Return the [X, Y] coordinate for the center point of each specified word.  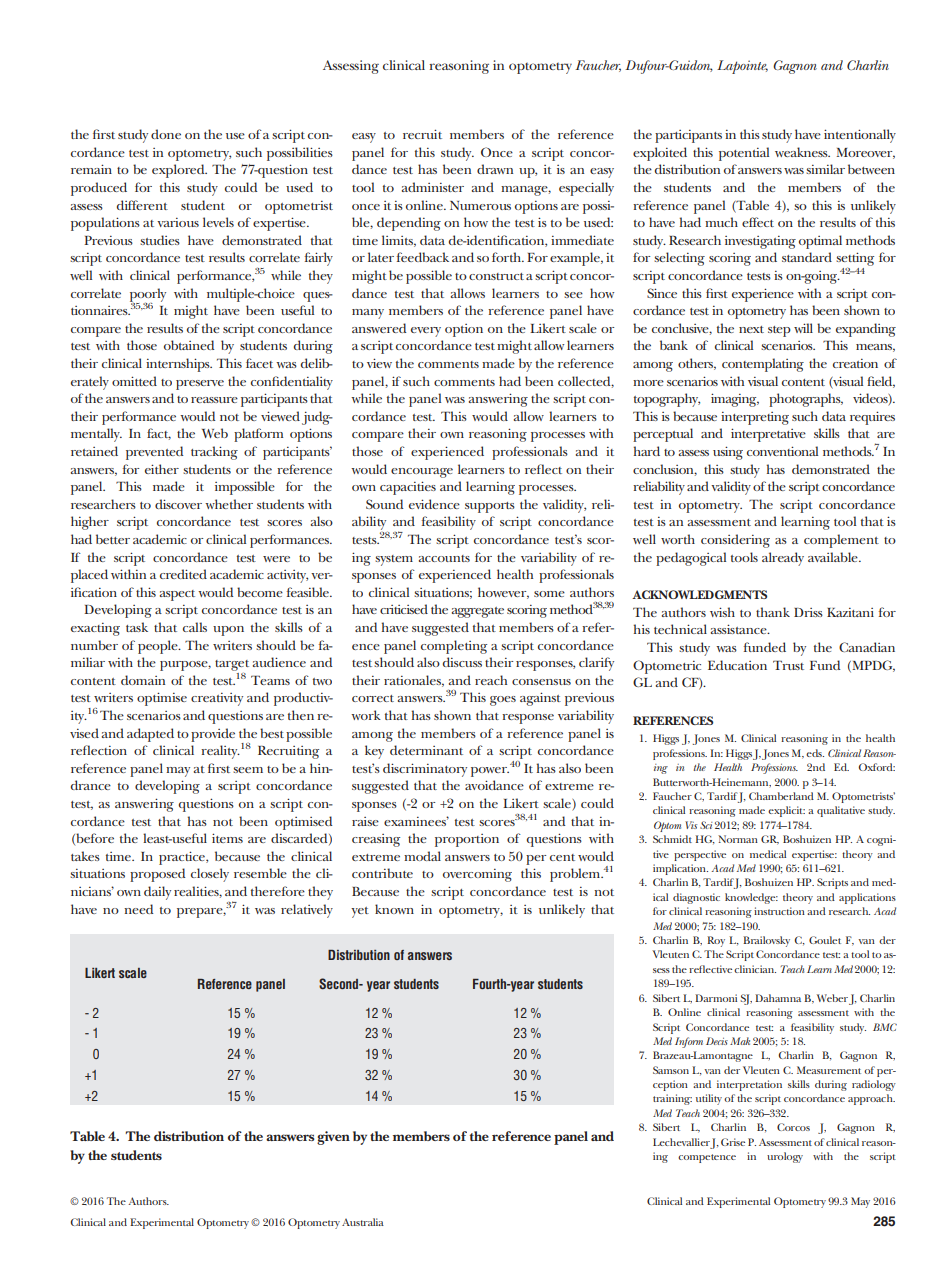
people [159, 647]
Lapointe [742, 67]
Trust [788, 665]
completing [454, 647]
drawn [495, 169]
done [166, 134]
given [333, 1138]
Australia [363, 1222]
